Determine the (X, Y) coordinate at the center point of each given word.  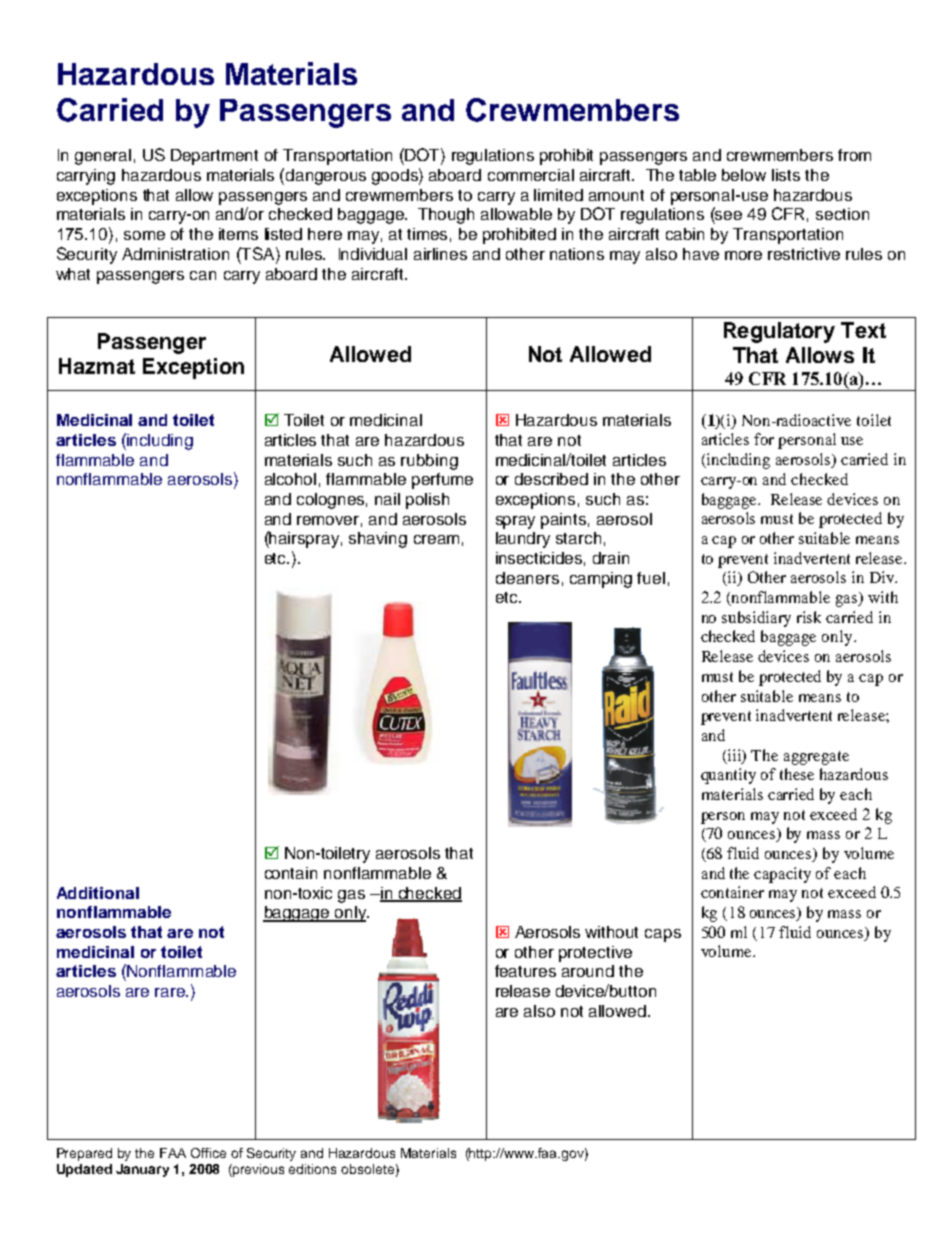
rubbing (429, 462)
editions (312, 1169)
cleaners (527, 578)
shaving (378, 540)
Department (214, 157)
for (764, 439)
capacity (782, 875)
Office (208, 1153)
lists (786, 175)
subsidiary (756, 619)
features (525, 971)
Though (446, 216)
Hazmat (97, 366)
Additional (98, 893)
